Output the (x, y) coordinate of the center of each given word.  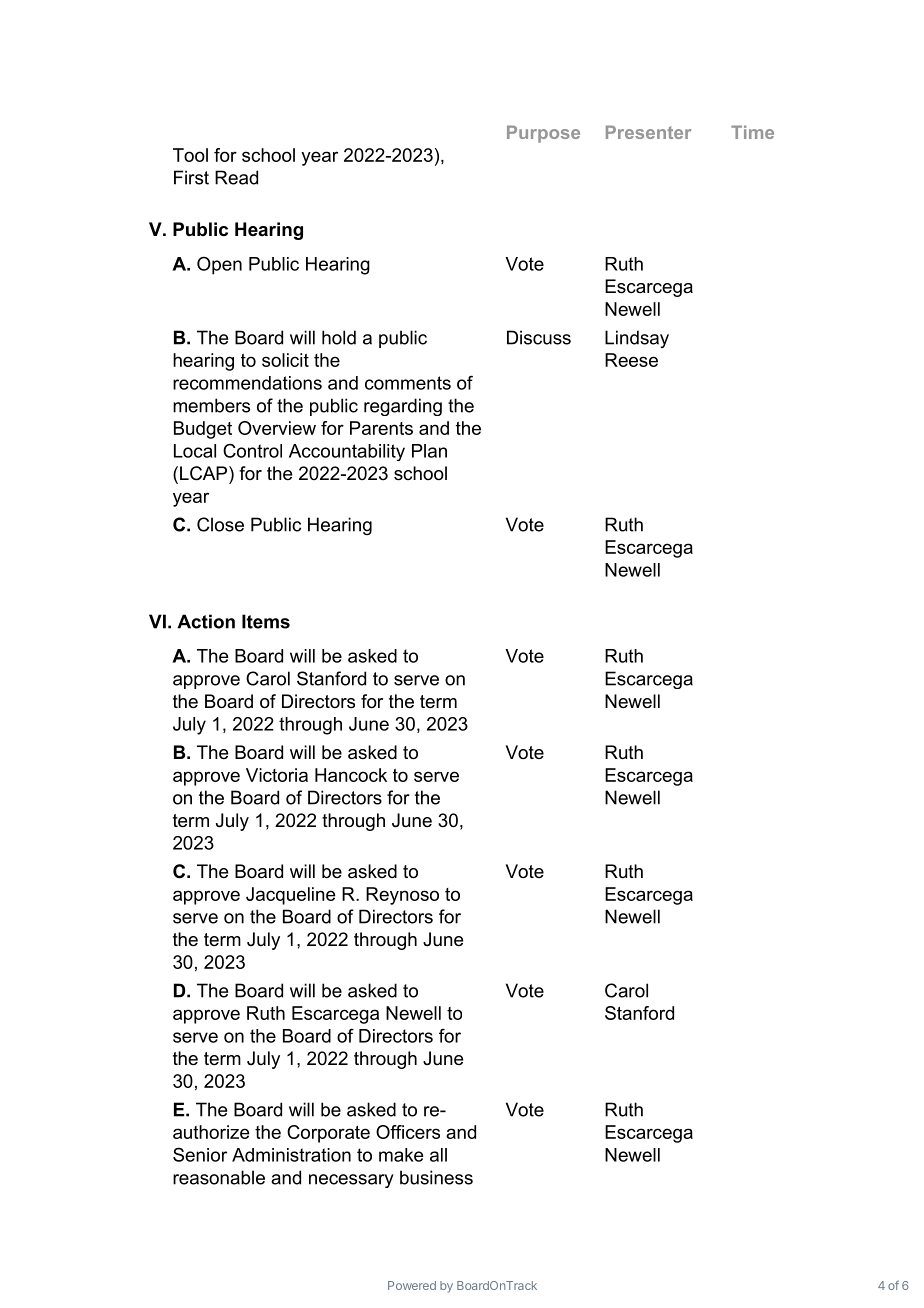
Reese (631, 360)
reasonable (219, 1177)
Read (236, 177)
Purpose (543, 134)
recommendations (247, 383)
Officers (408, 1132)
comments (408, 383)
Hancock (351, 775)
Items (266, 621)
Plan (429, 451)
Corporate (328, 1134)
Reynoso (402, 896)
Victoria (277, 775)
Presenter (648, 132)
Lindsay (637, 339)
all (438, 1155)
